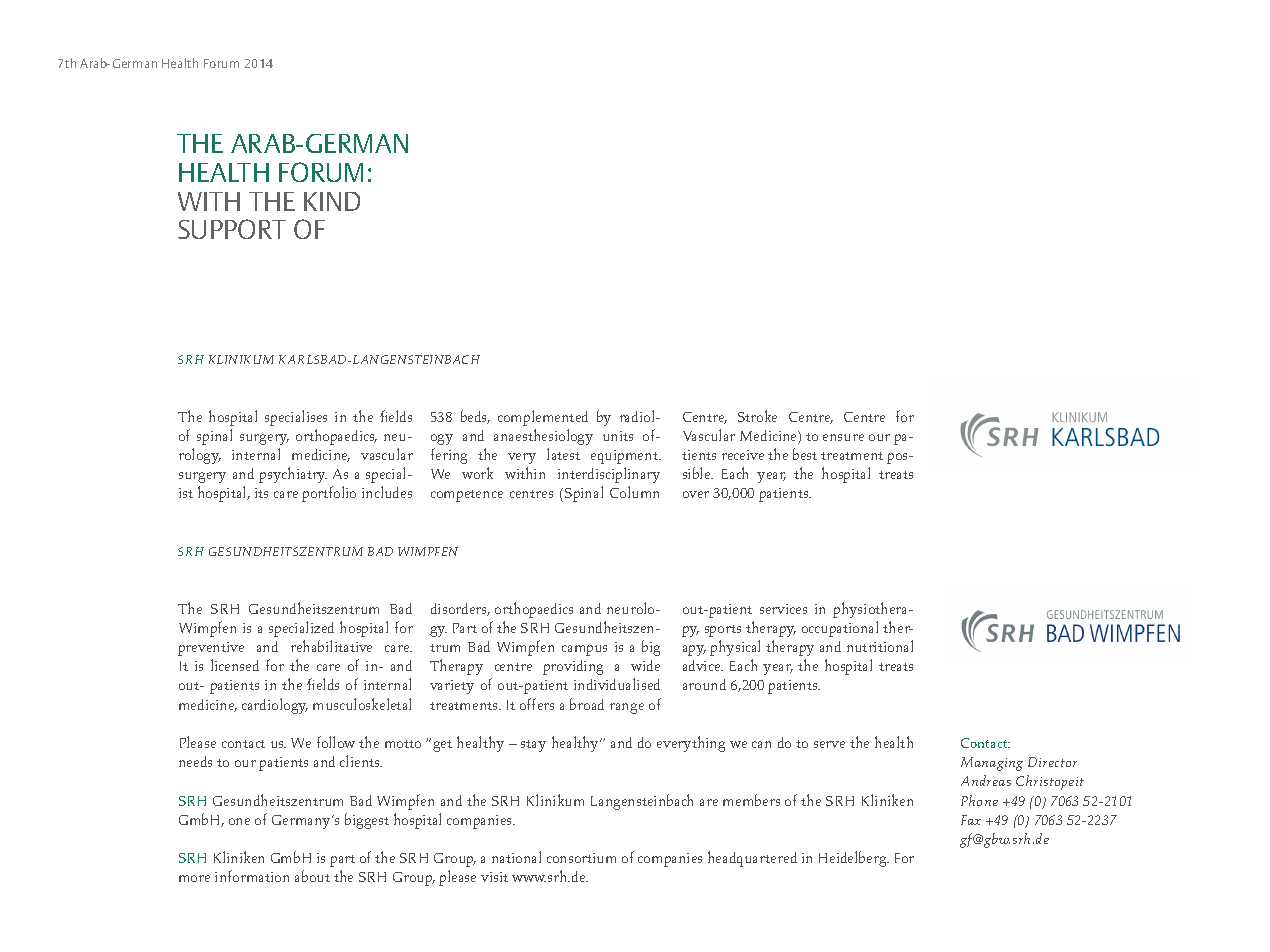 This image has height=952, width=1270. I want to click on about, so click(312, 876).
